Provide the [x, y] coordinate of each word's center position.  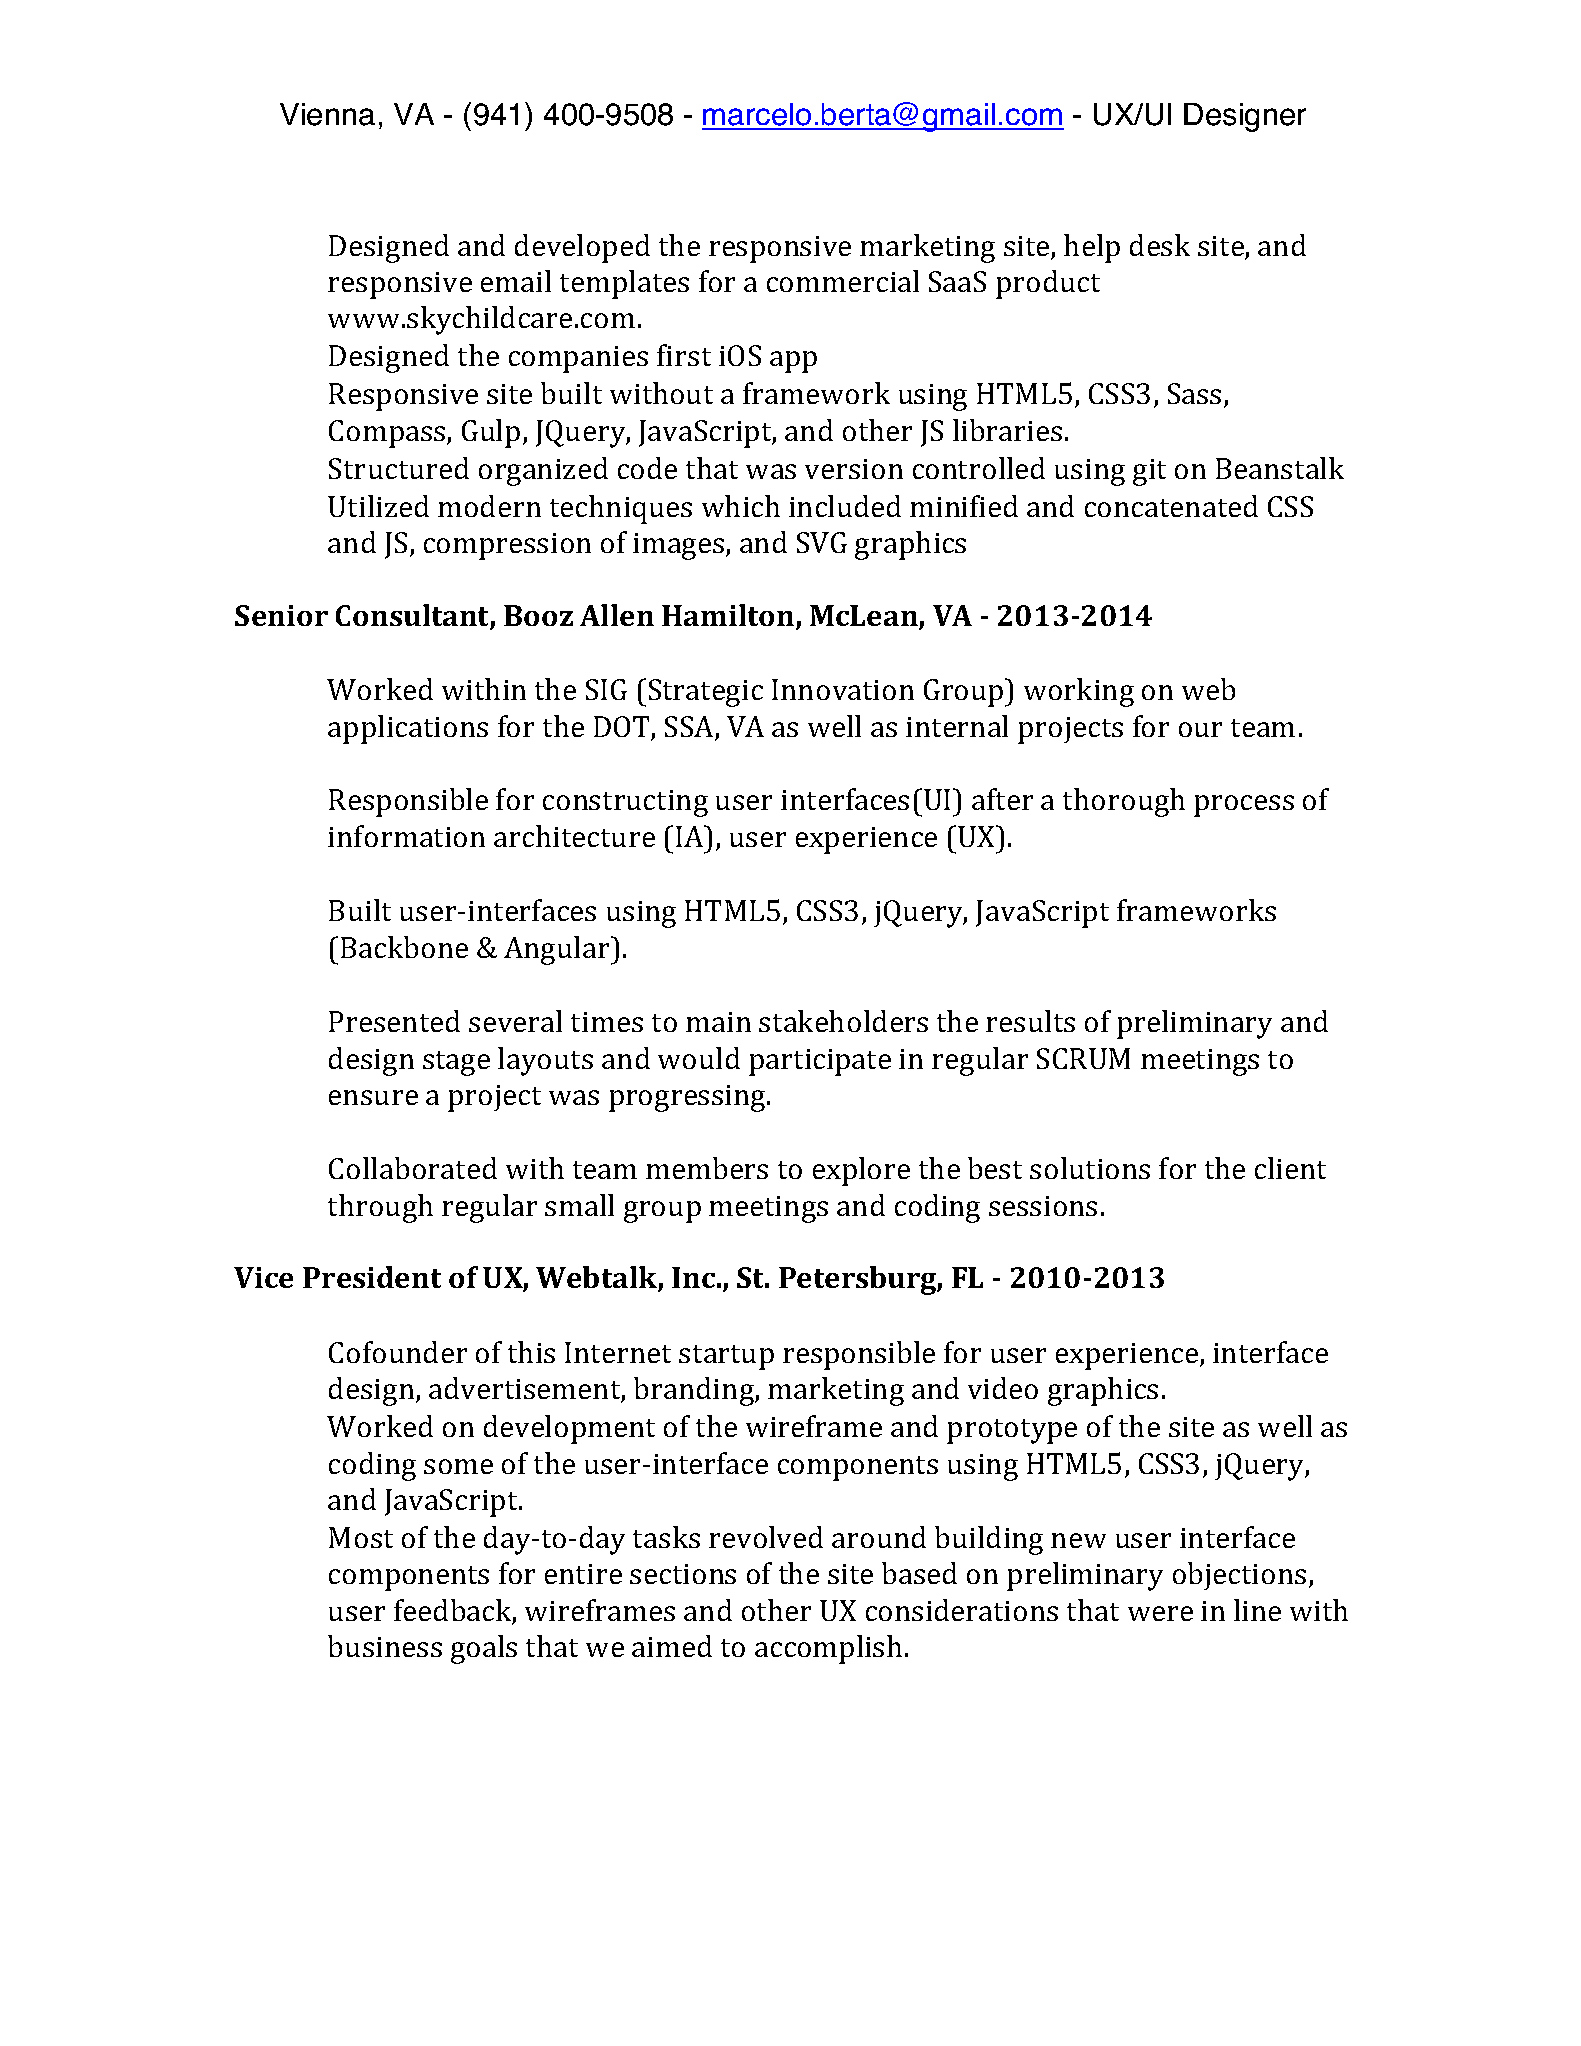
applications [408, 729]
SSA [690, 728]
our [1200, 729]
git [1149, 472]
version [854, 469]
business [385, 1646]
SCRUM [1083, 1058]
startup [726, 1357]
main [718, 1022]
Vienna [327, 114]
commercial [843, 281]
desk [1160, 245]
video [1003, 1388]
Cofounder [398, 1352]
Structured [399, 468]
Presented [394, 1021]
